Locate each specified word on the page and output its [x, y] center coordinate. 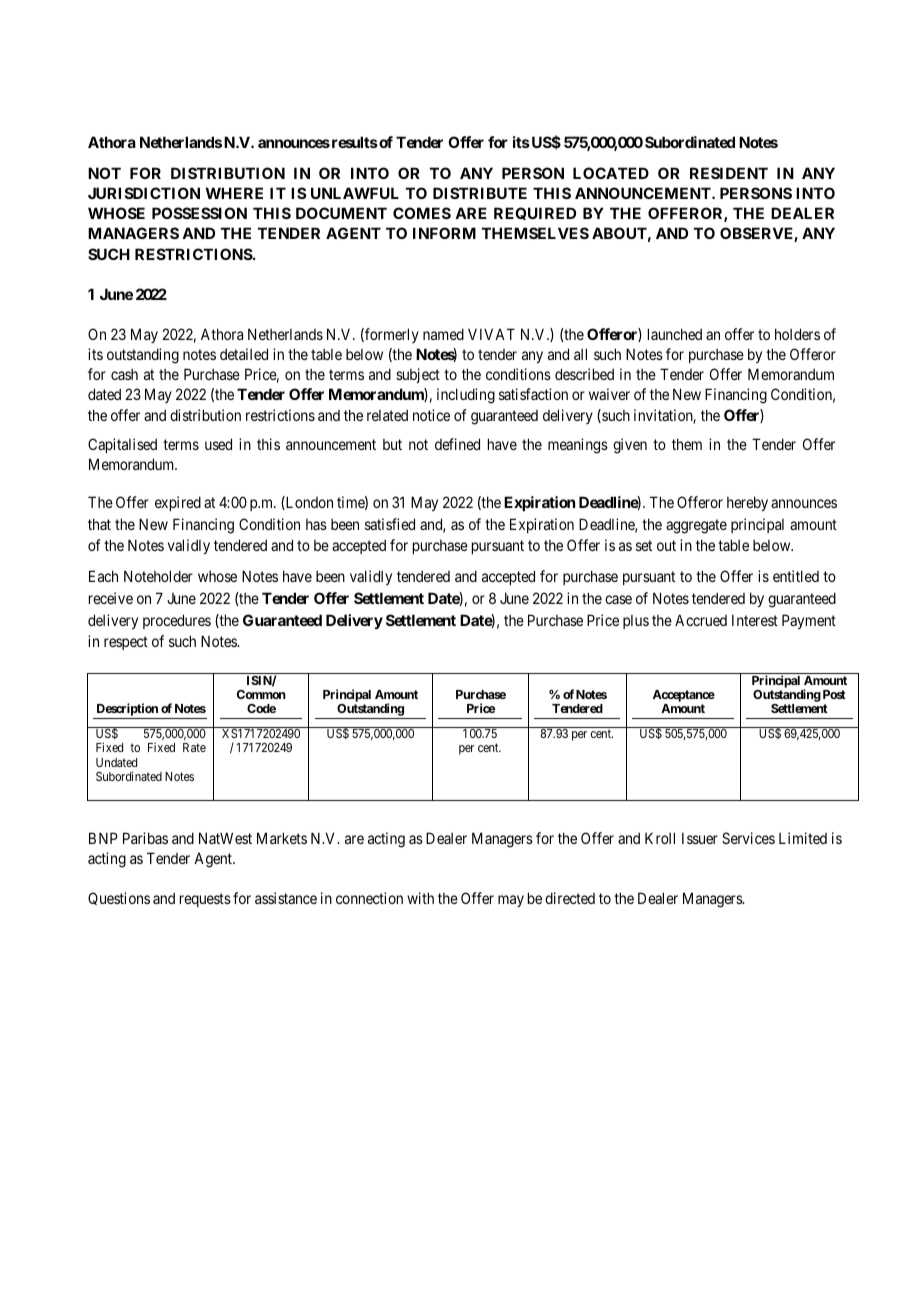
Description [127, 711]
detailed [244, 354]
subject [418, 375]
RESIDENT [729, 173]
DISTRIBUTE [480, 193]
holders [797, 334]
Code [261, 708]
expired [178, 503]
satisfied [390, 524]
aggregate [696, 526]
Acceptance [684, 697]
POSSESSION [199, 213]
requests [205, 900]
